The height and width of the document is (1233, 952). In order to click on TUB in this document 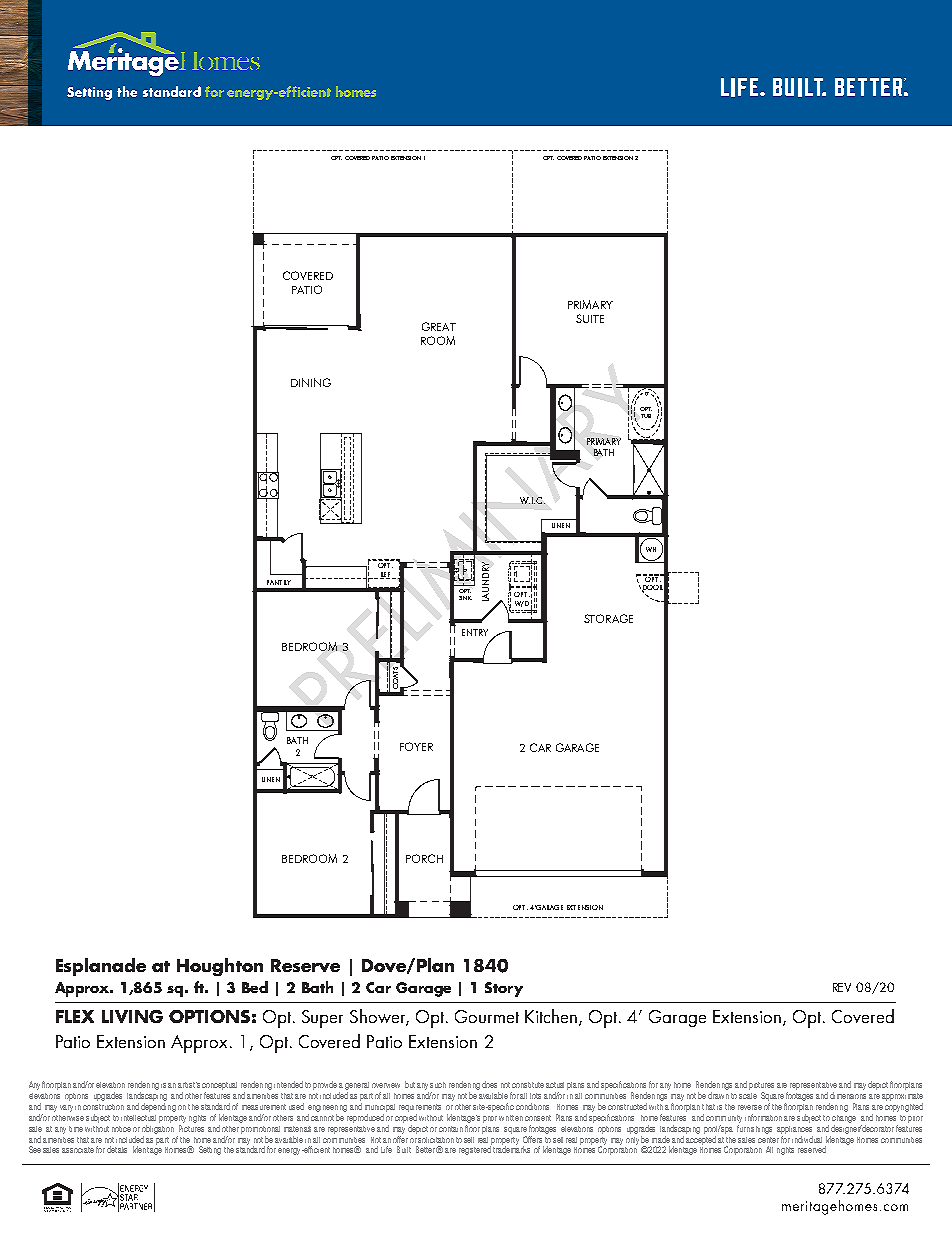, I will do `click(646, 416)`.
